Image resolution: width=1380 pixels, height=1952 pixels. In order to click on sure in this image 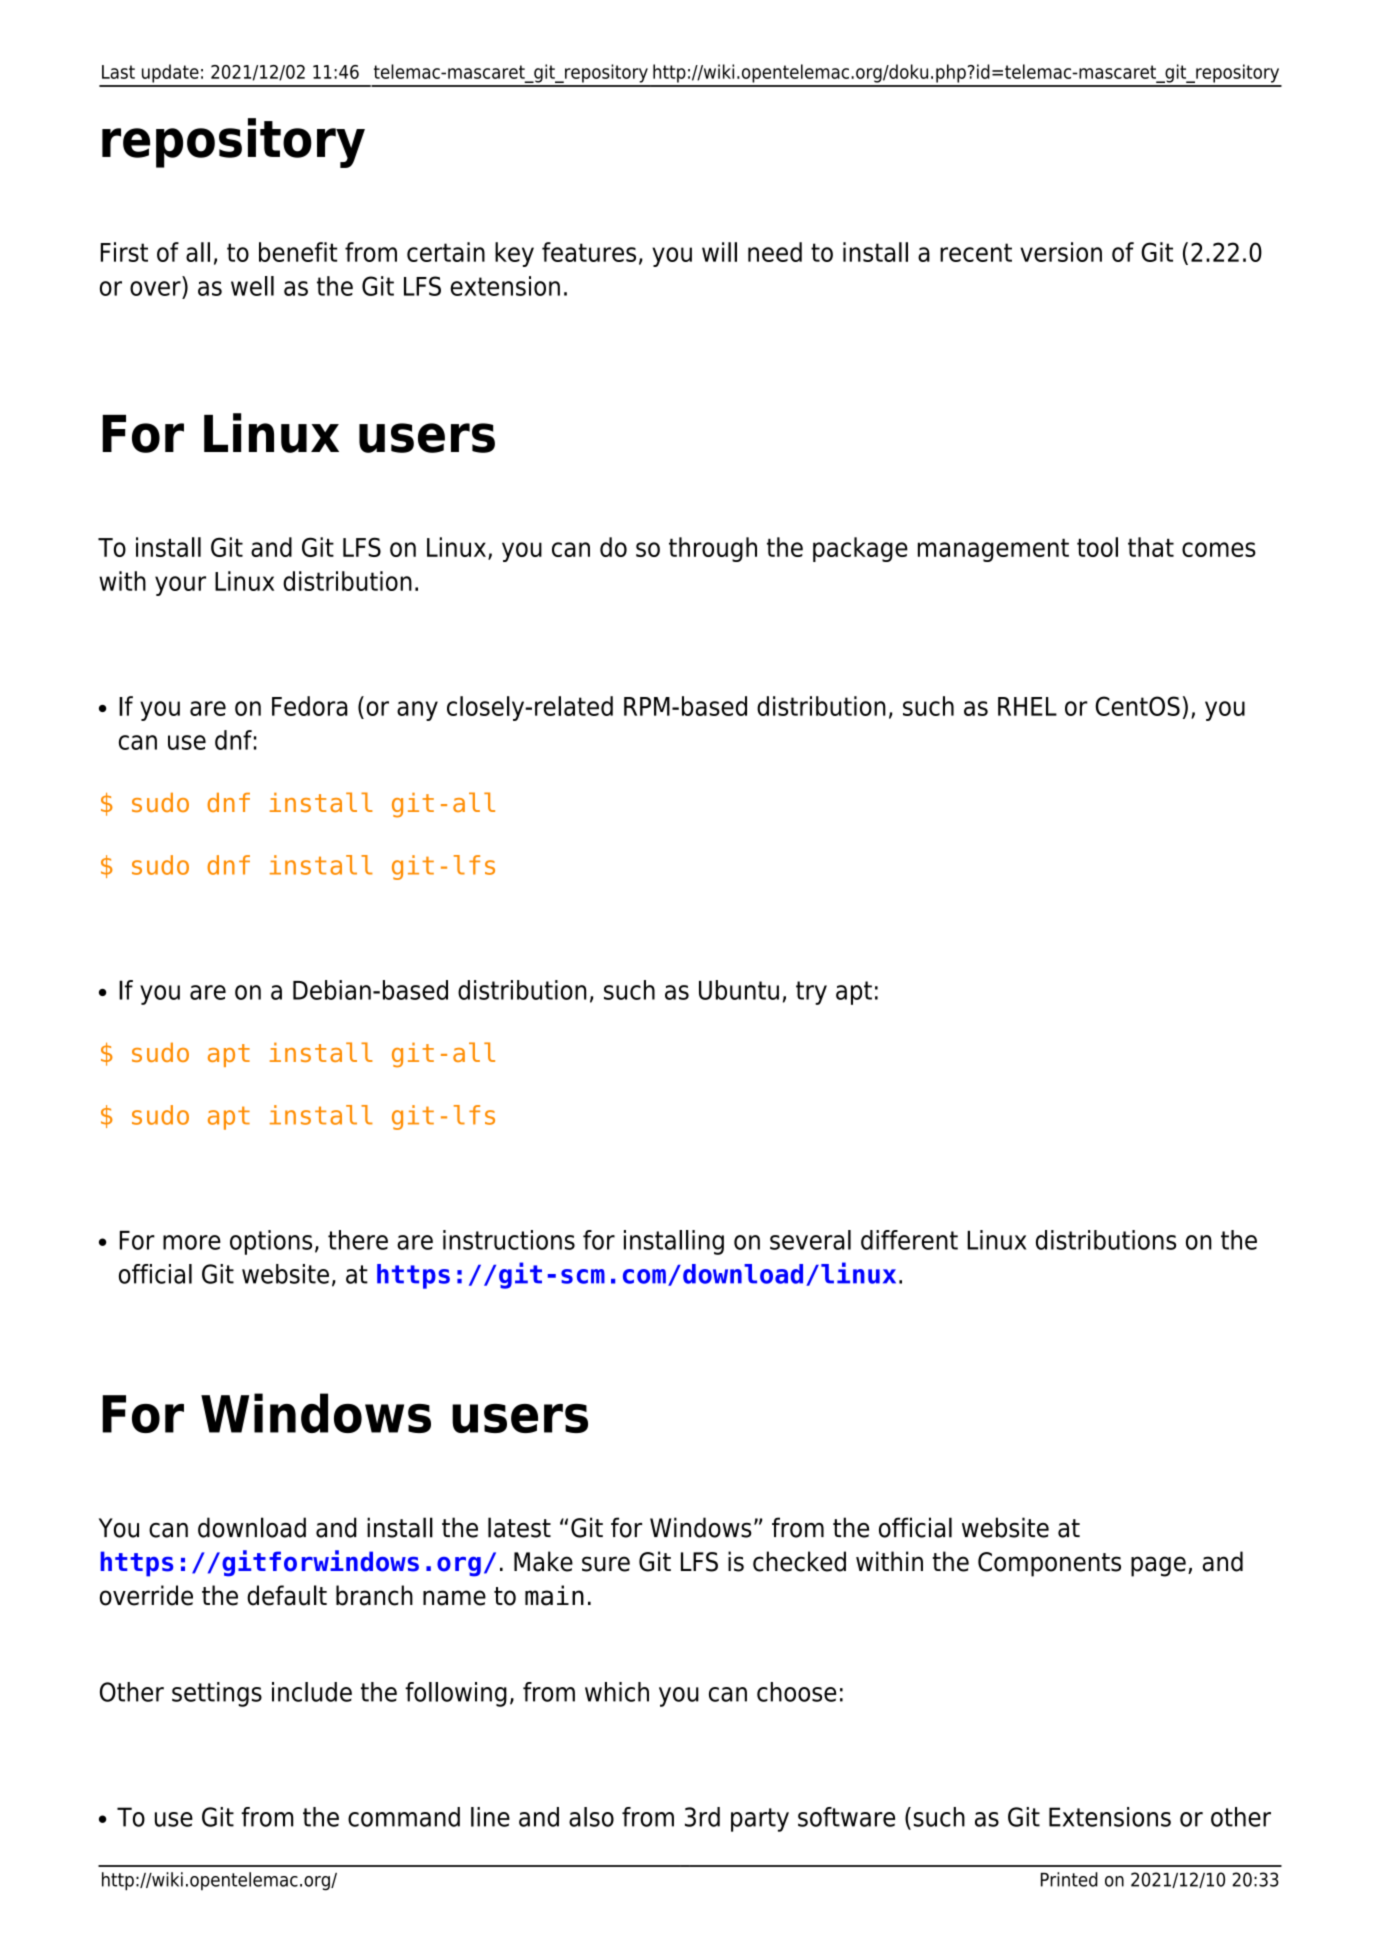, I will do `click(606, 1564)`.
